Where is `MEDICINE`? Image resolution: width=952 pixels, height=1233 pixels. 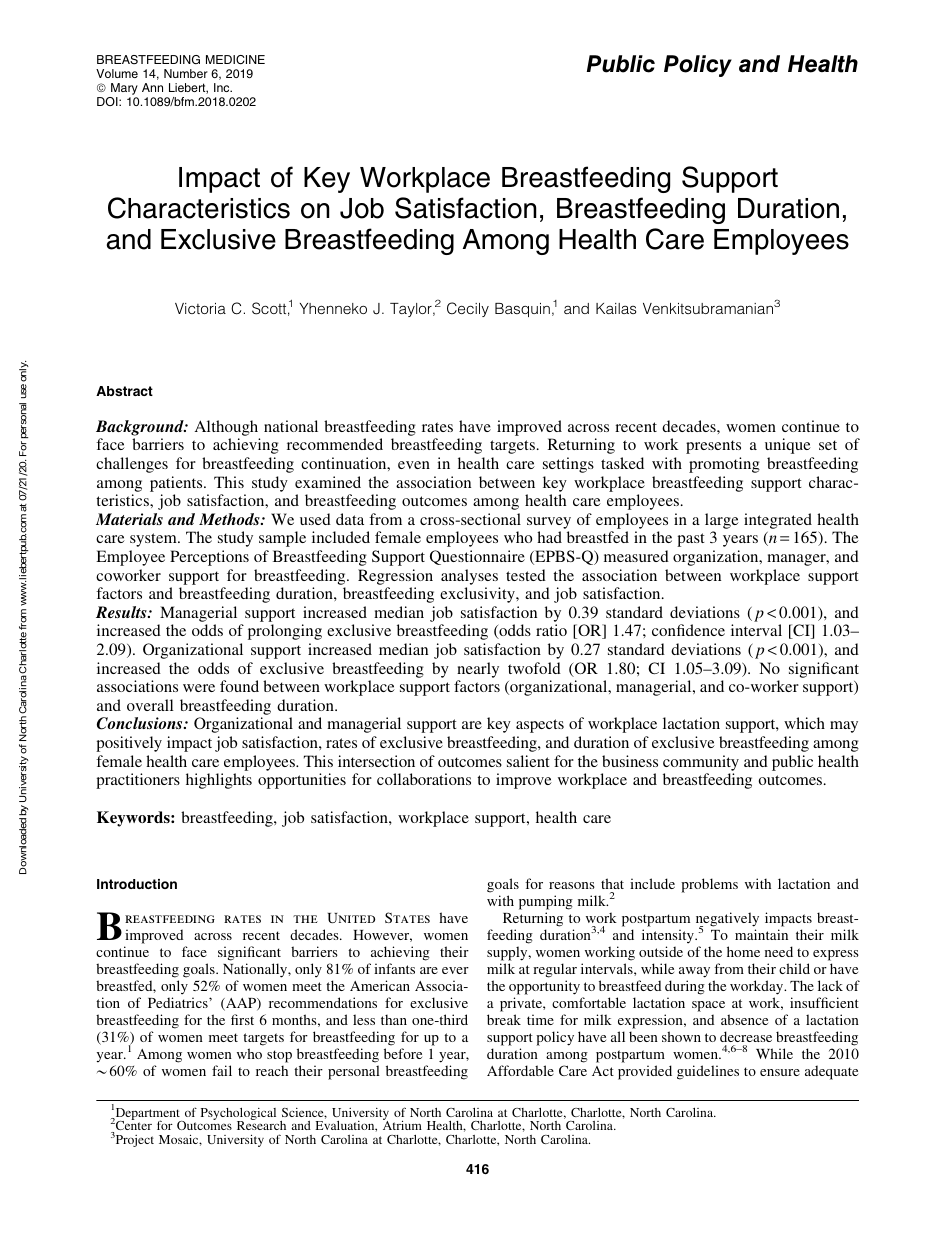 MEDICINE is located at coordinates (235, 59).
